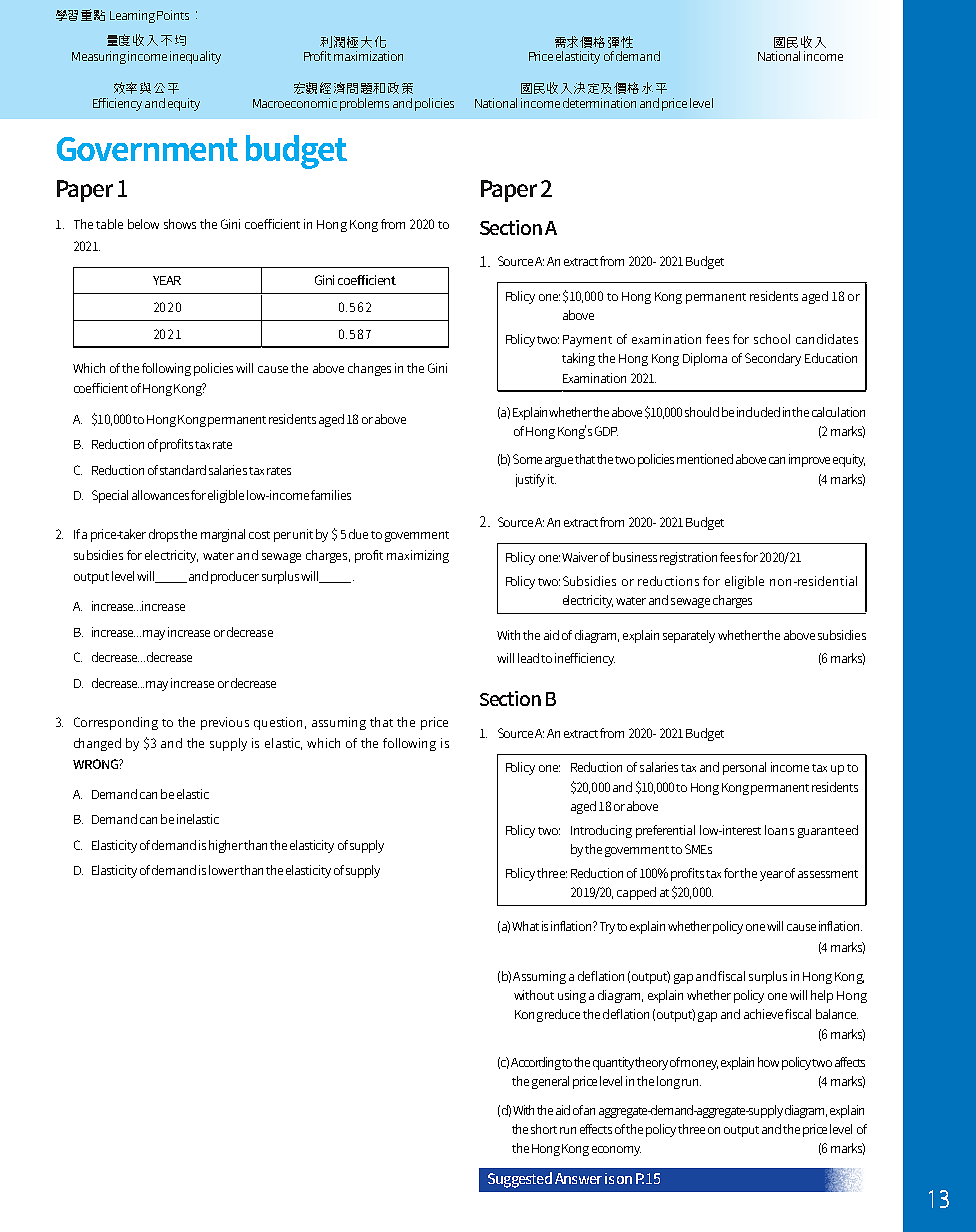 The image size is (976, 1232). What do you see at coordinates (224, 870) in the page?
I see `lower` at bounding box center [224, 870].
